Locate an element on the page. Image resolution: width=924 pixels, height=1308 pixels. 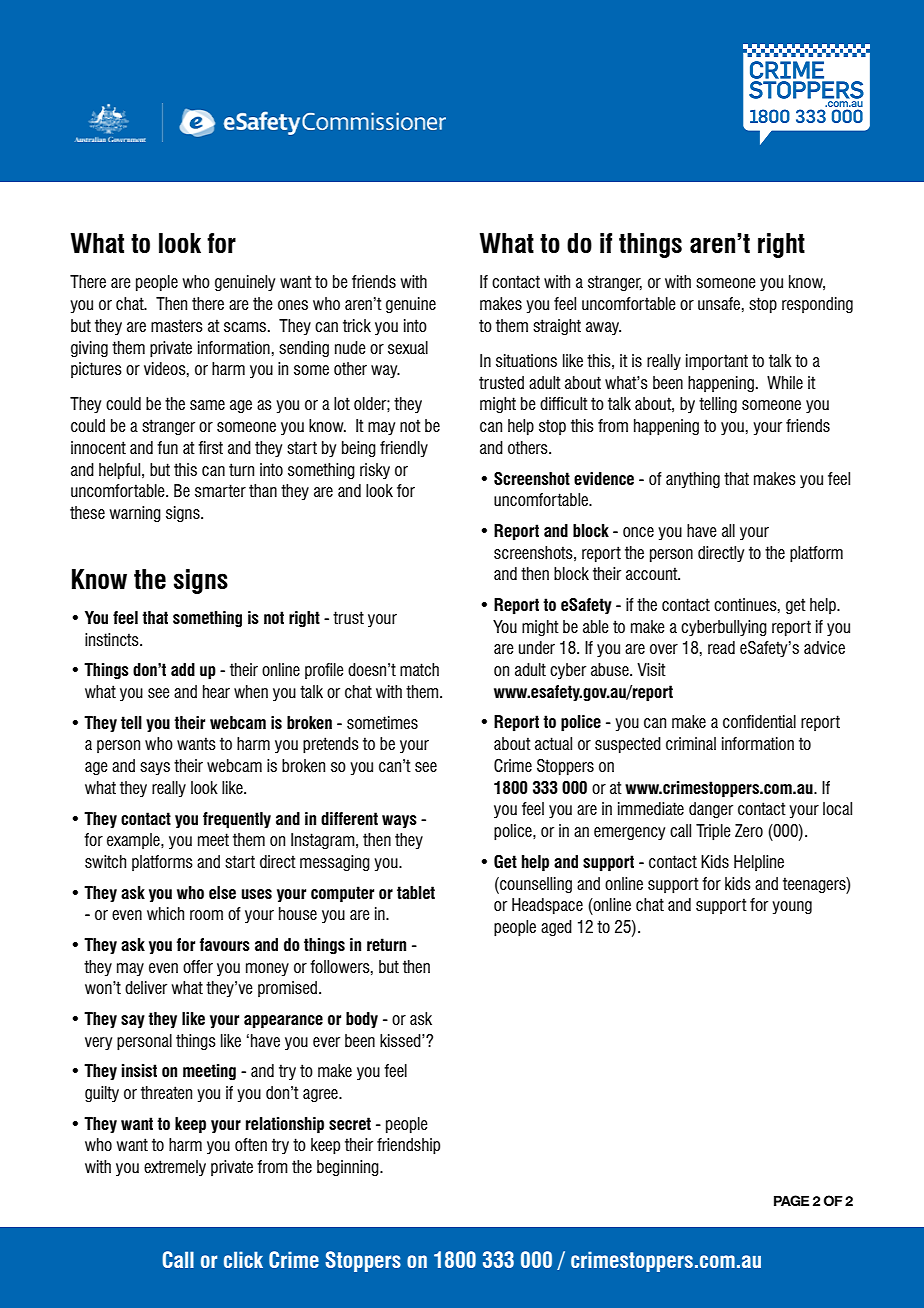
unsafe is located at coordinates (719, 303).
